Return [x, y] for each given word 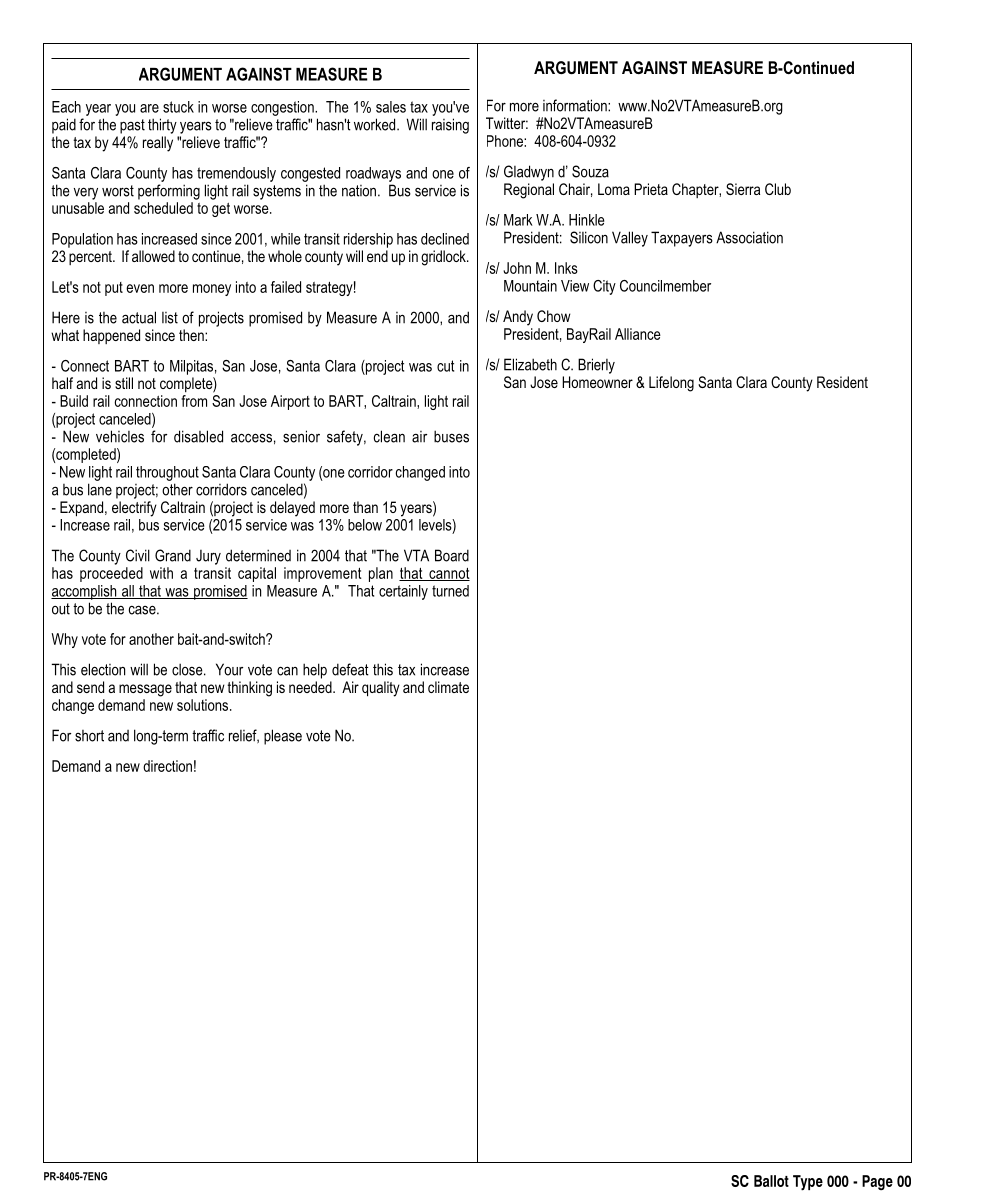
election [103, 669]
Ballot [771, 1181]
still [124, 383]
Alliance [638, 334]
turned [450, 591]
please [283, 737]
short [89, 736]
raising [450, 126]
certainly [403, 592]
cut [445, 366]
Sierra [743, 189]
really [158, 144]
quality [381, 689]
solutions [204, 705]
